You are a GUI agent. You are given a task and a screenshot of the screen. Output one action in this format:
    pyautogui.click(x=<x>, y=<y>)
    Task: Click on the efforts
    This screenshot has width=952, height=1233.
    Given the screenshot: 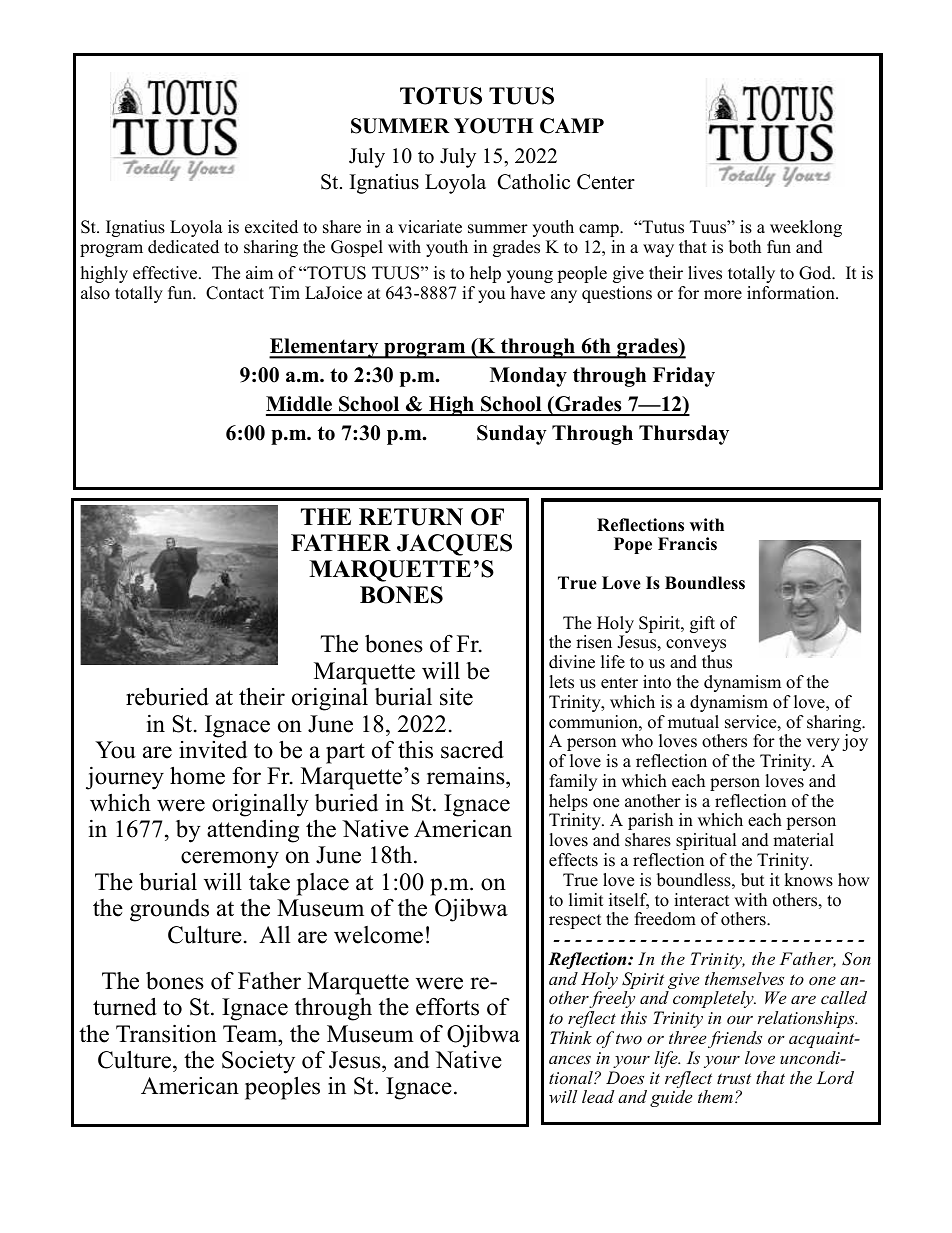 What is the action you would take?
    pyautogui.click(x=447, y=1007)
